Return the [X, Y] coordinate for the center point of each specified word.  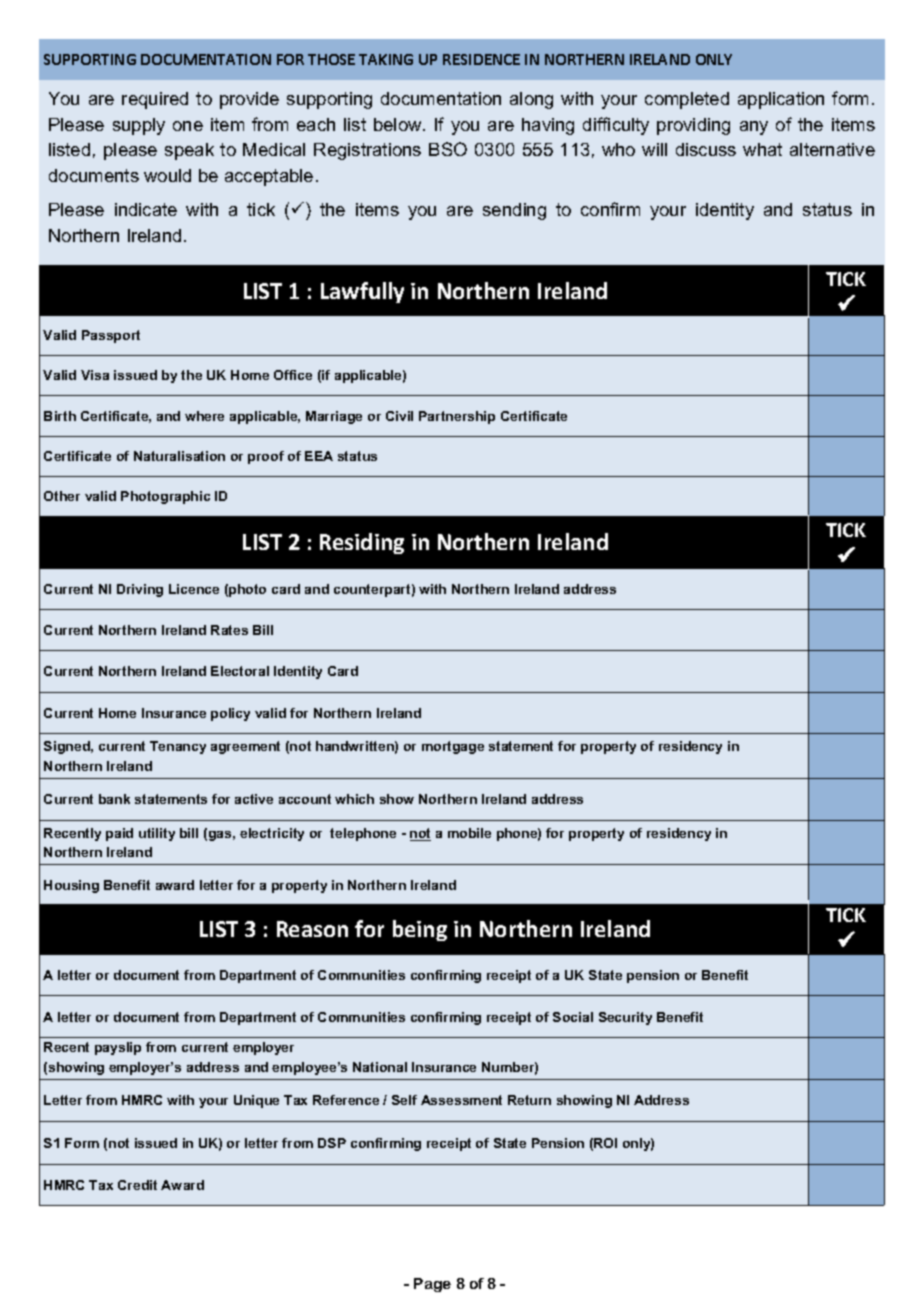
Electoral [240, 671]
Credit [137, 1185]
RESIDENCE [481, 59]
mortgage [453, 747]
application [781, 100]
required [155, 100]
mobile [469, 833]
